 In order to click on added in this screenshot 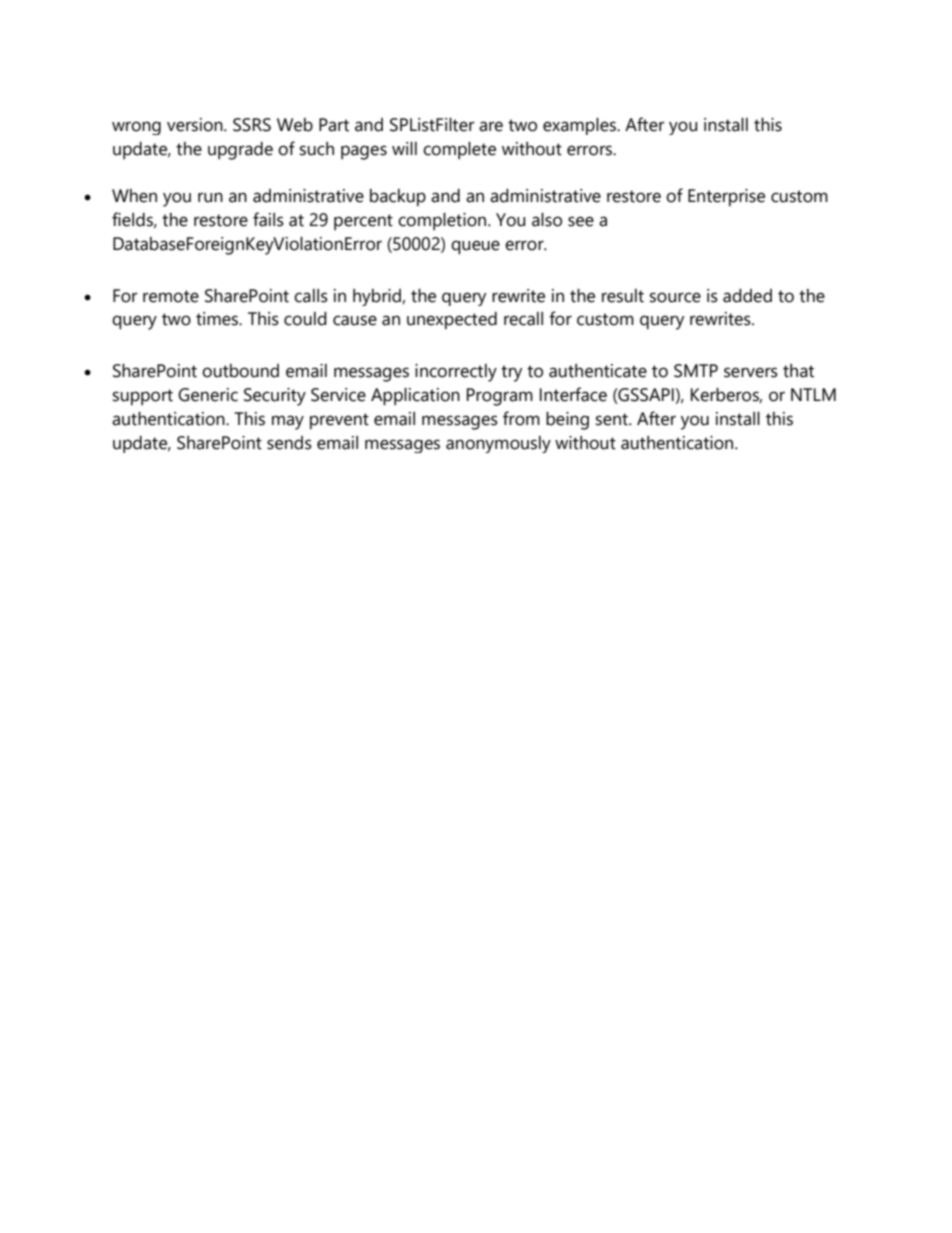, I will do `click(747, 296)`.
